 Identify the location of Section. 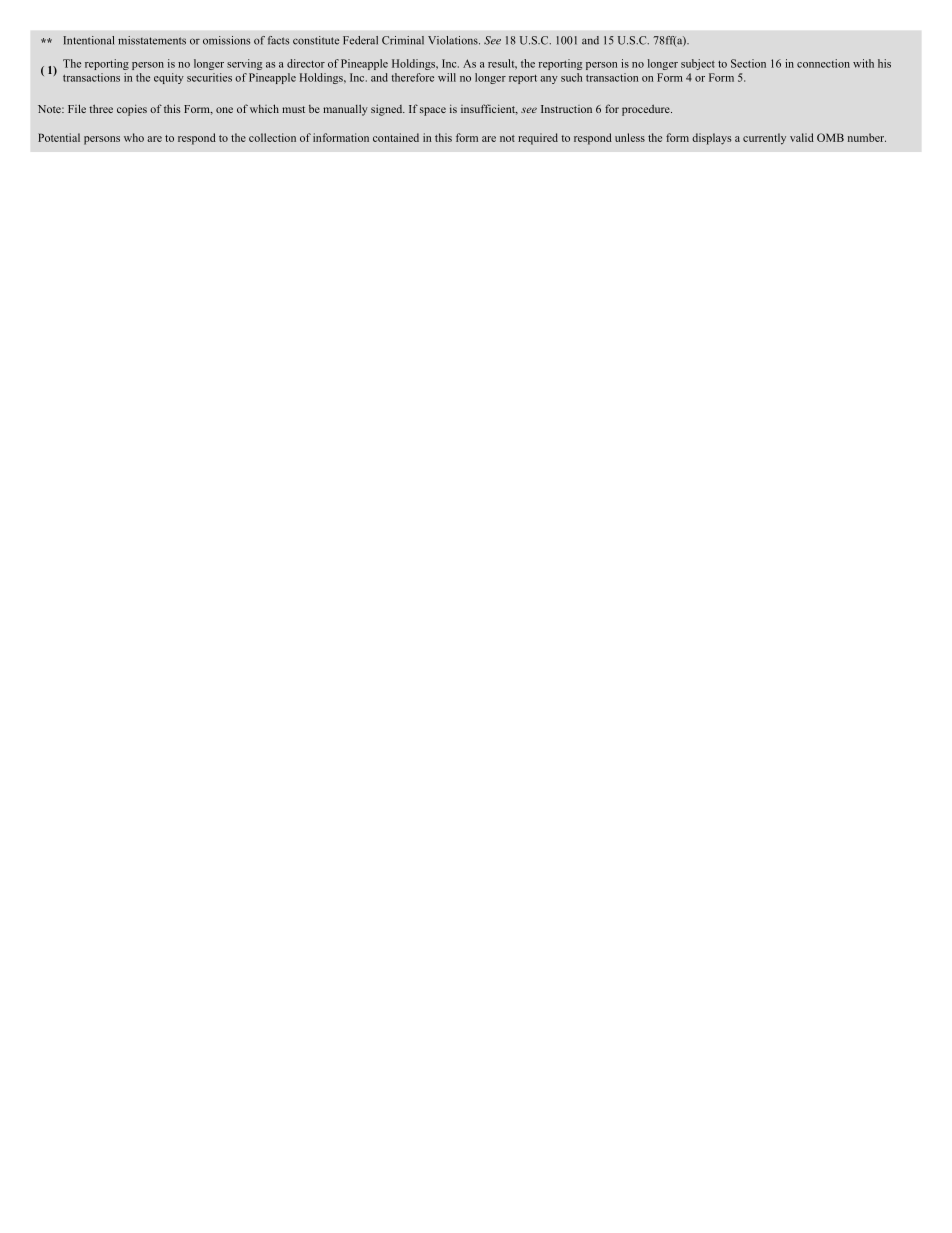
(748, 63).
